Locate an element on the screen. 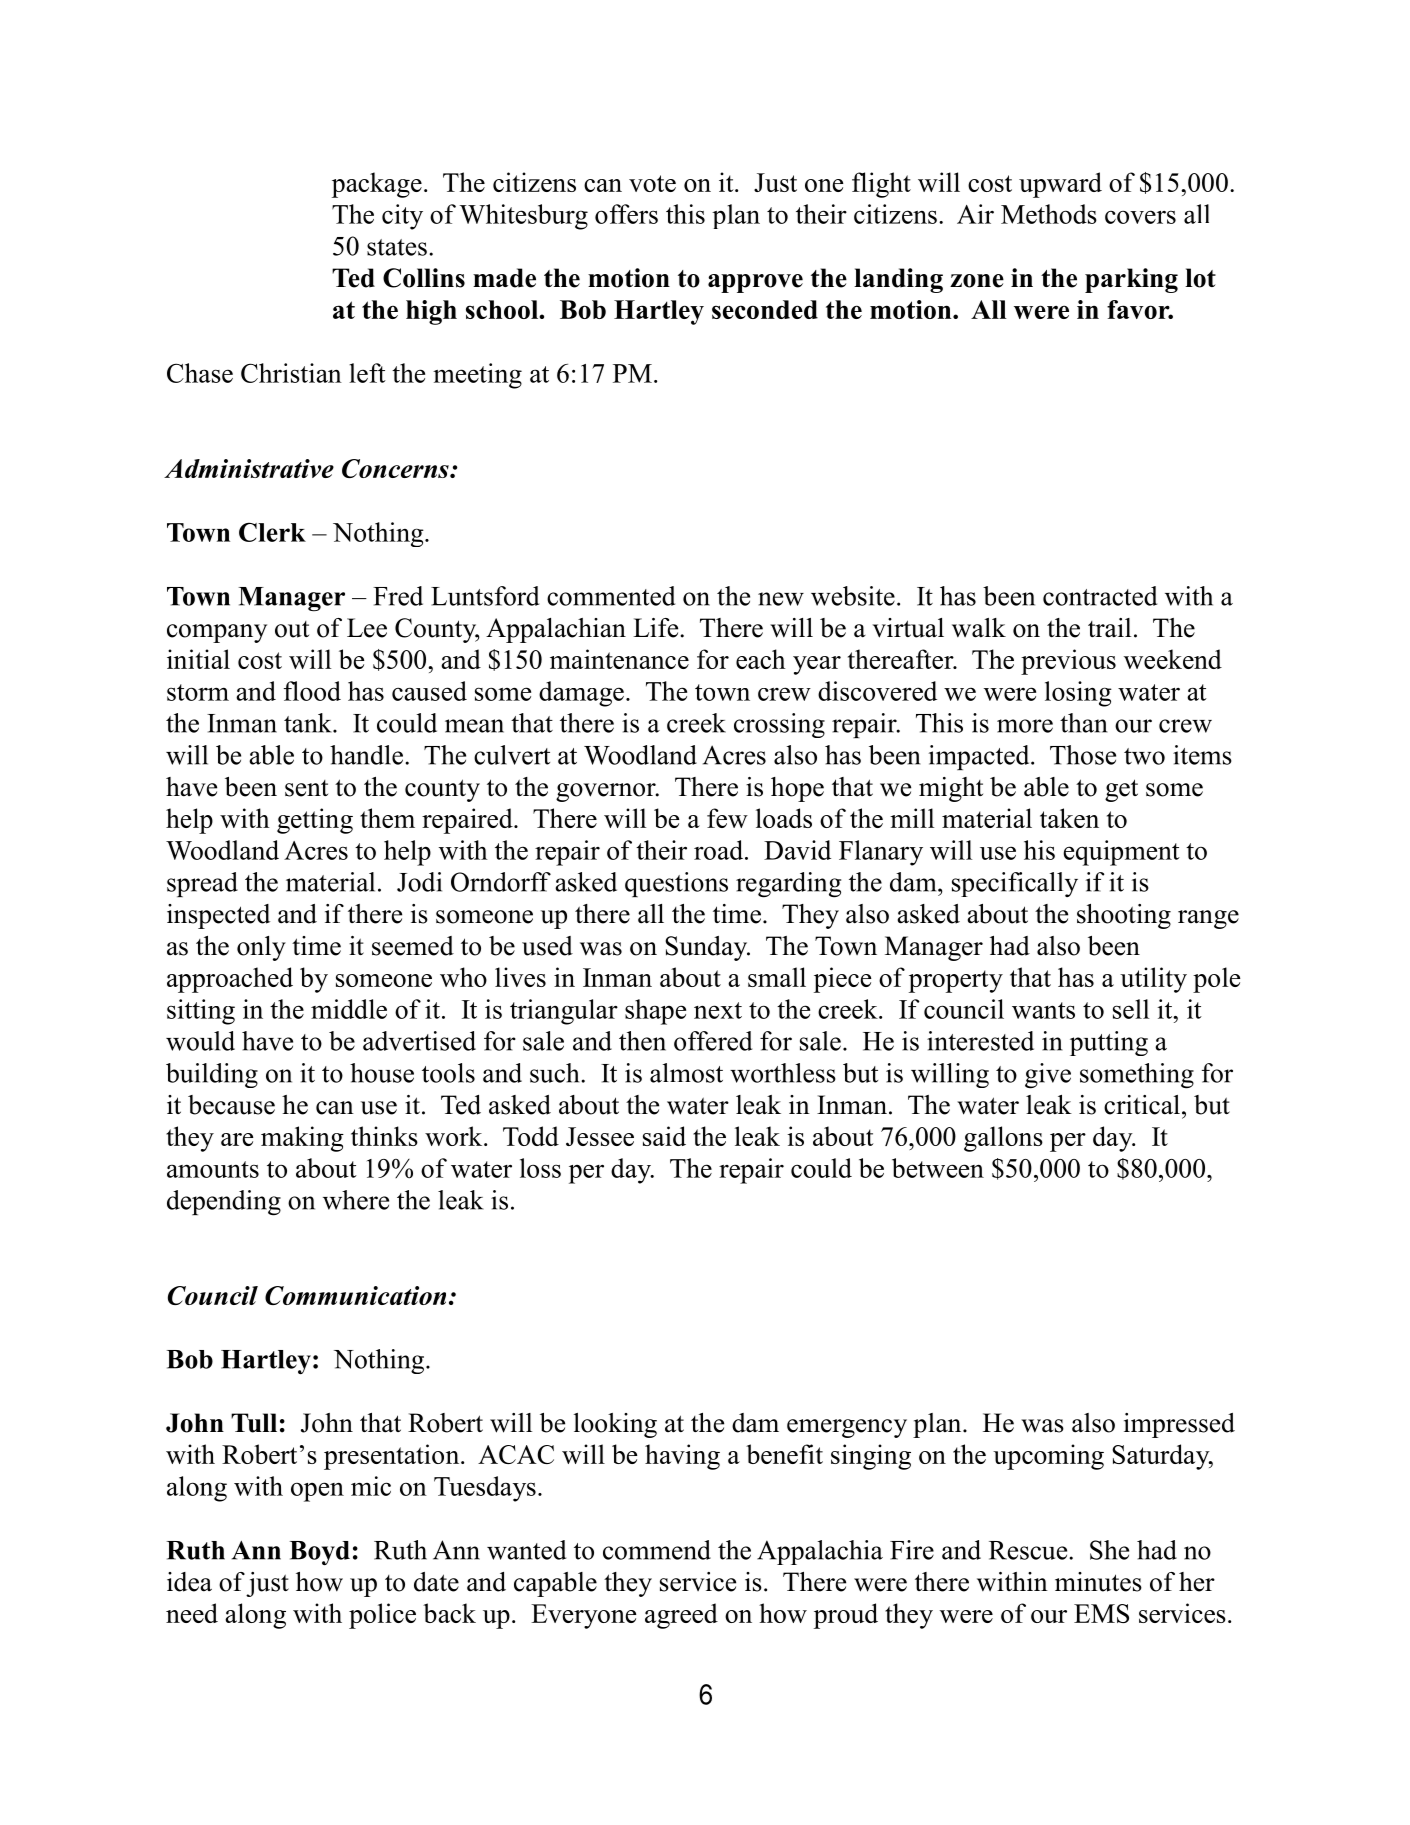  making is located at coordinates (302, 1139).
